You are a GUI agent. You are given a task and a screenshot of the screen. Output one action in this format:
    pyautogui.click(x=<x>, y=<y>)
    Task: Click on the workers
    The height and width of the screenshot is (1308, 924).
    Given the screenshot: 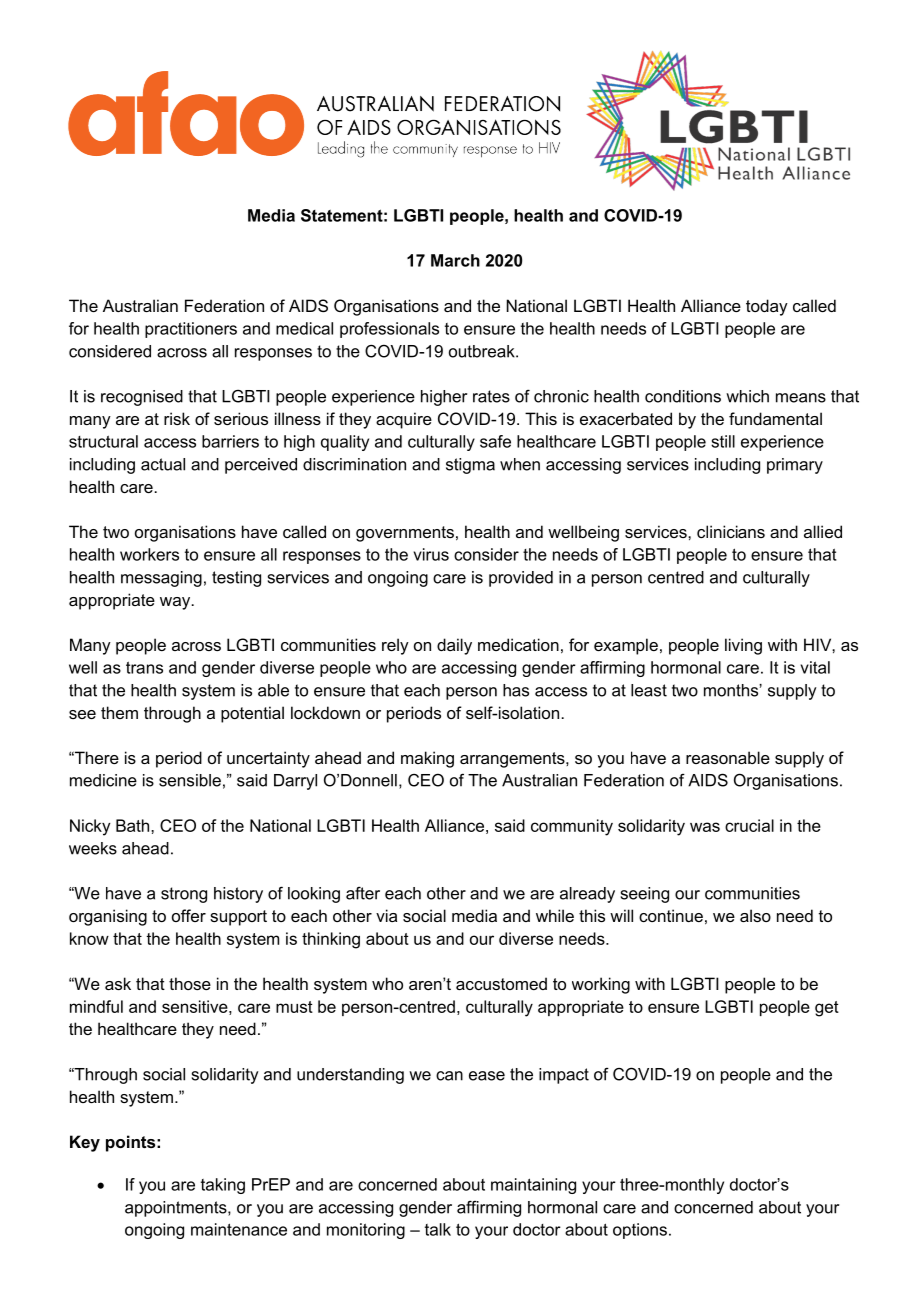 What is the action you would take?
    pyautogui.click(x=149, y=554)
